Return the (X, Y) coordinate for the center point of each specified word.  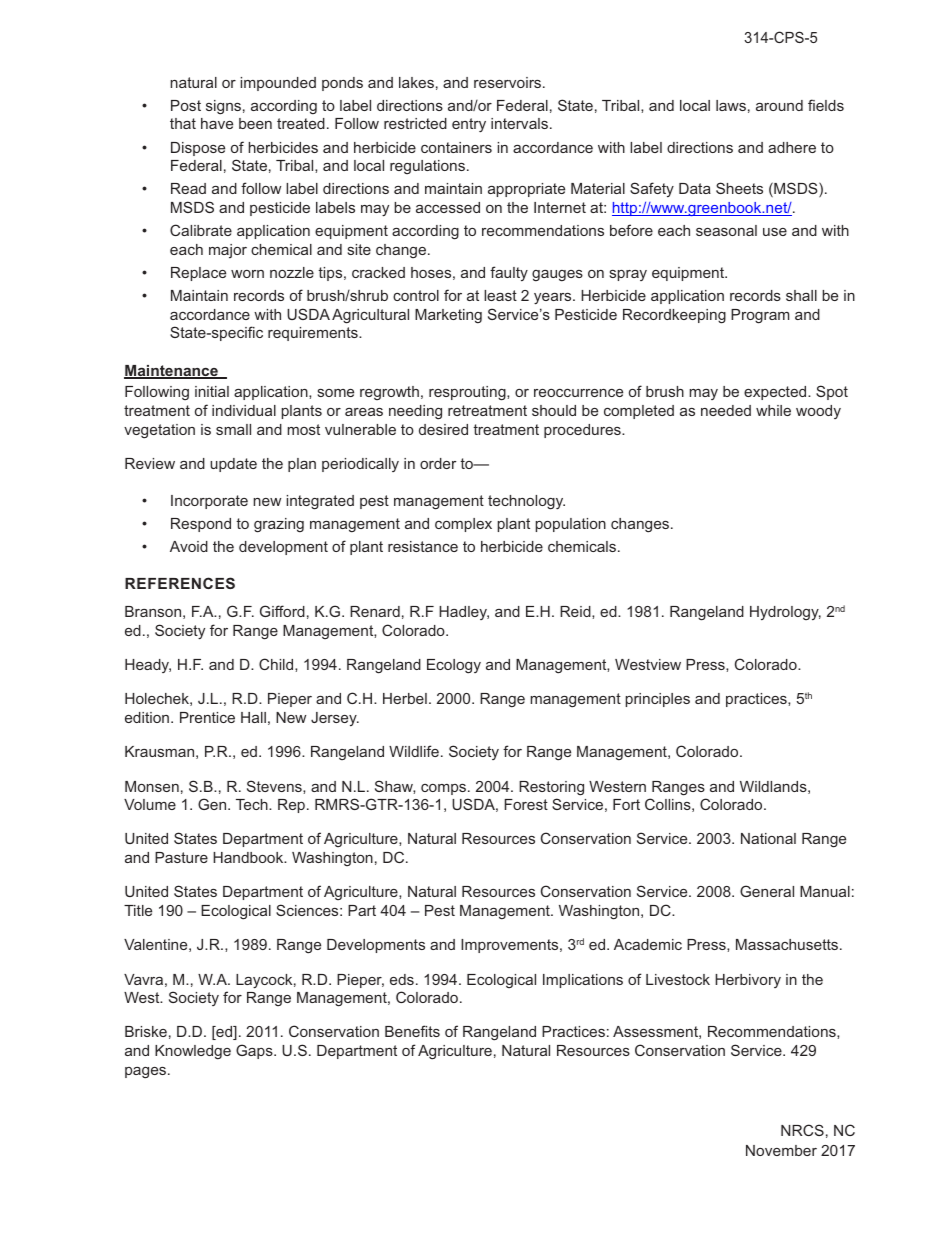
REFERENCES (180, 583)
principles (658, 700)
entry (469, 125)
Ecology (454, 666)
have (217, 123)
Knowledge (193, 1052)
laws (731, 105)
